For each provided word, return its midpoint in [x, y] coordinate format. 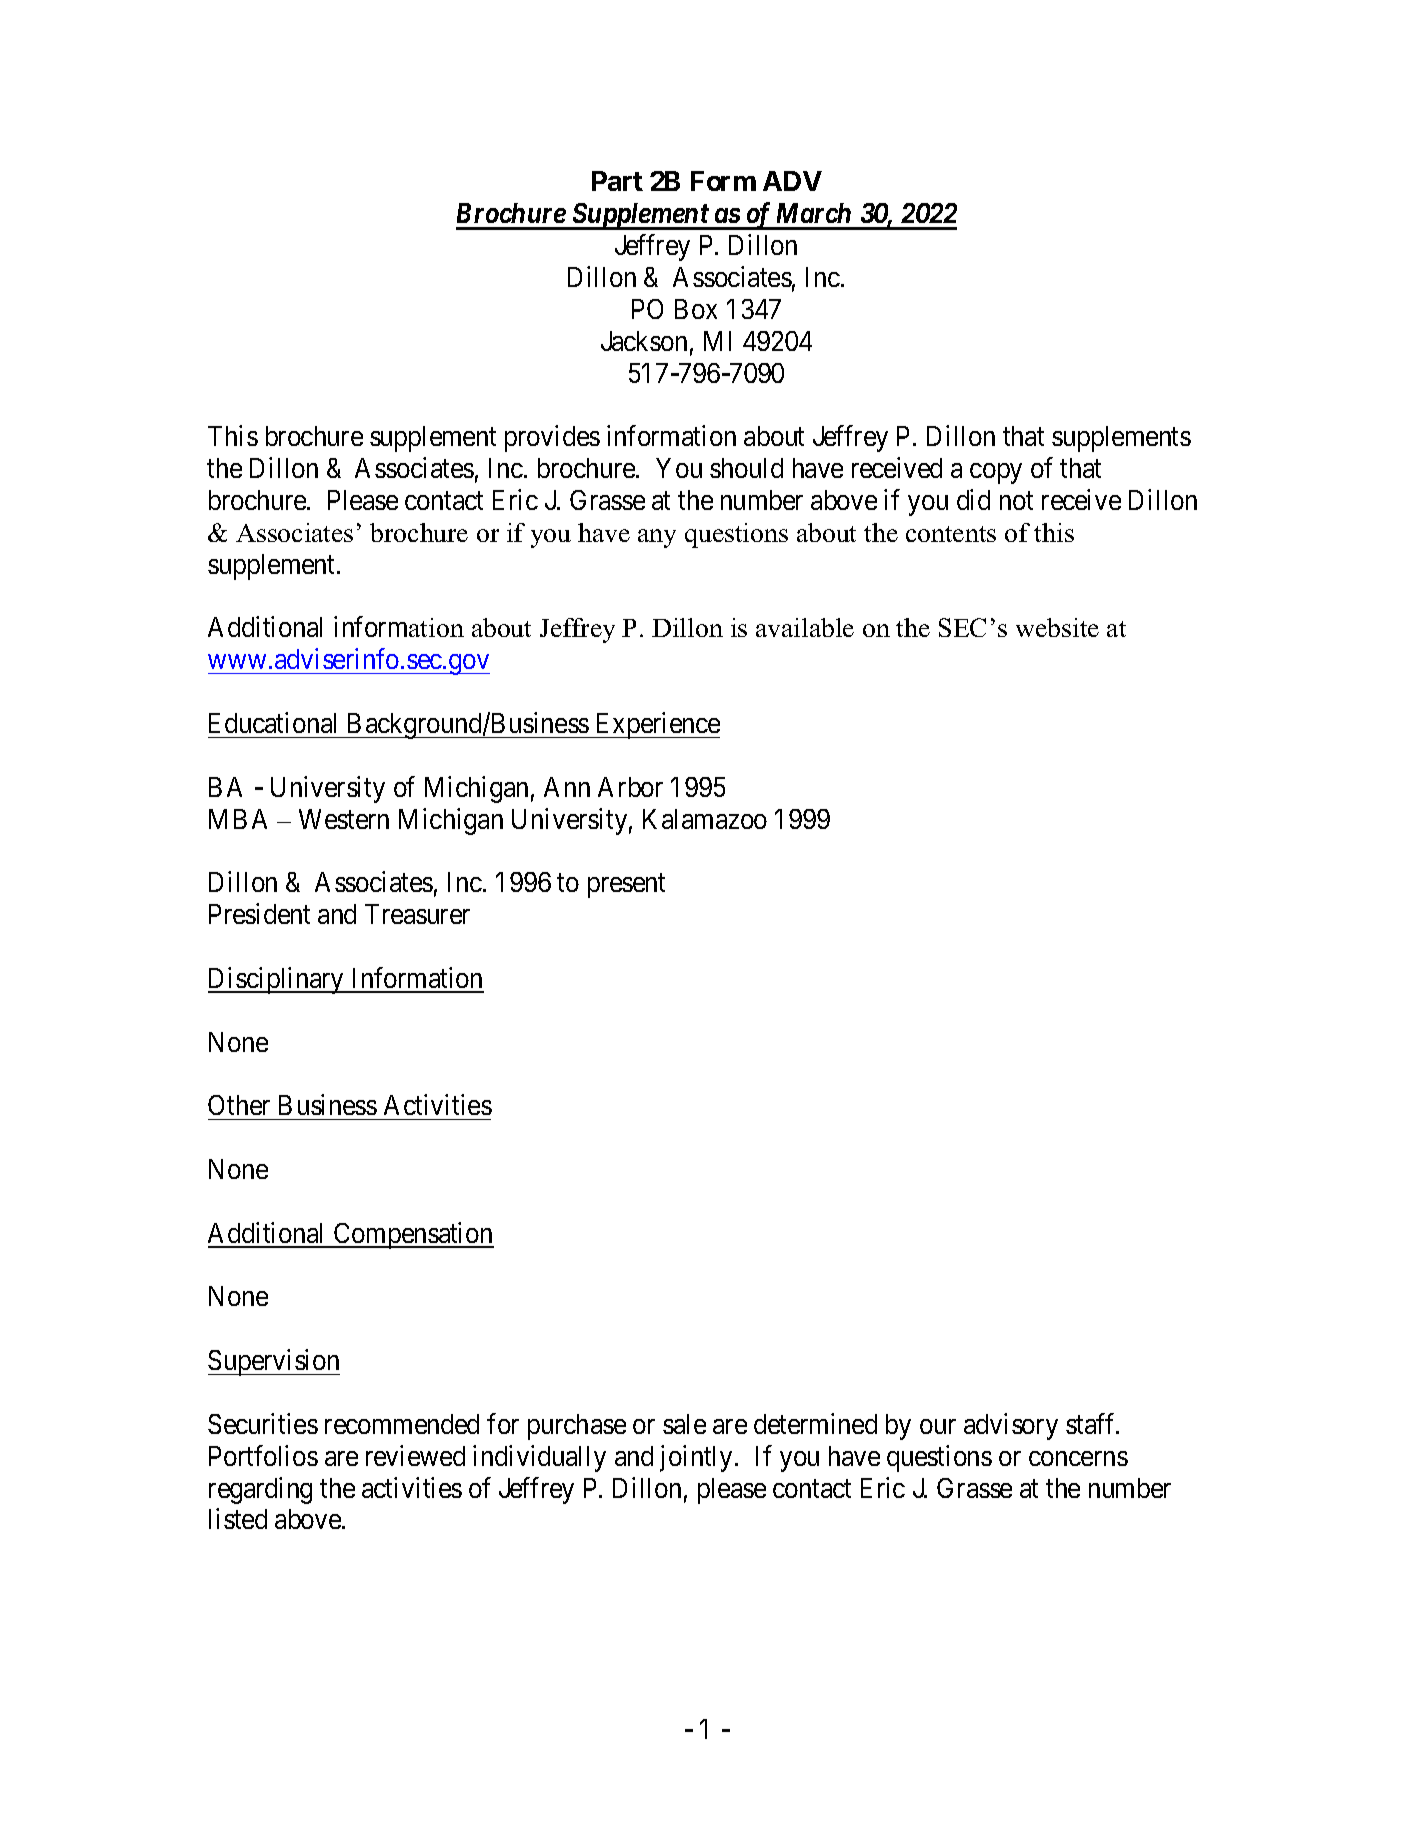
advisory [1011, 1426]
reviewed [415, 1455]
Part [617, 181]
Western [344, 819]
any [657, 538]
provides [552, 438]
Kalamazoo [705, 819]
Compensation [413, 1235]
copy [996, 473]
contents [951, 534]
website [1057, 627]
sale [684, 1424]
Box [696, 309]
